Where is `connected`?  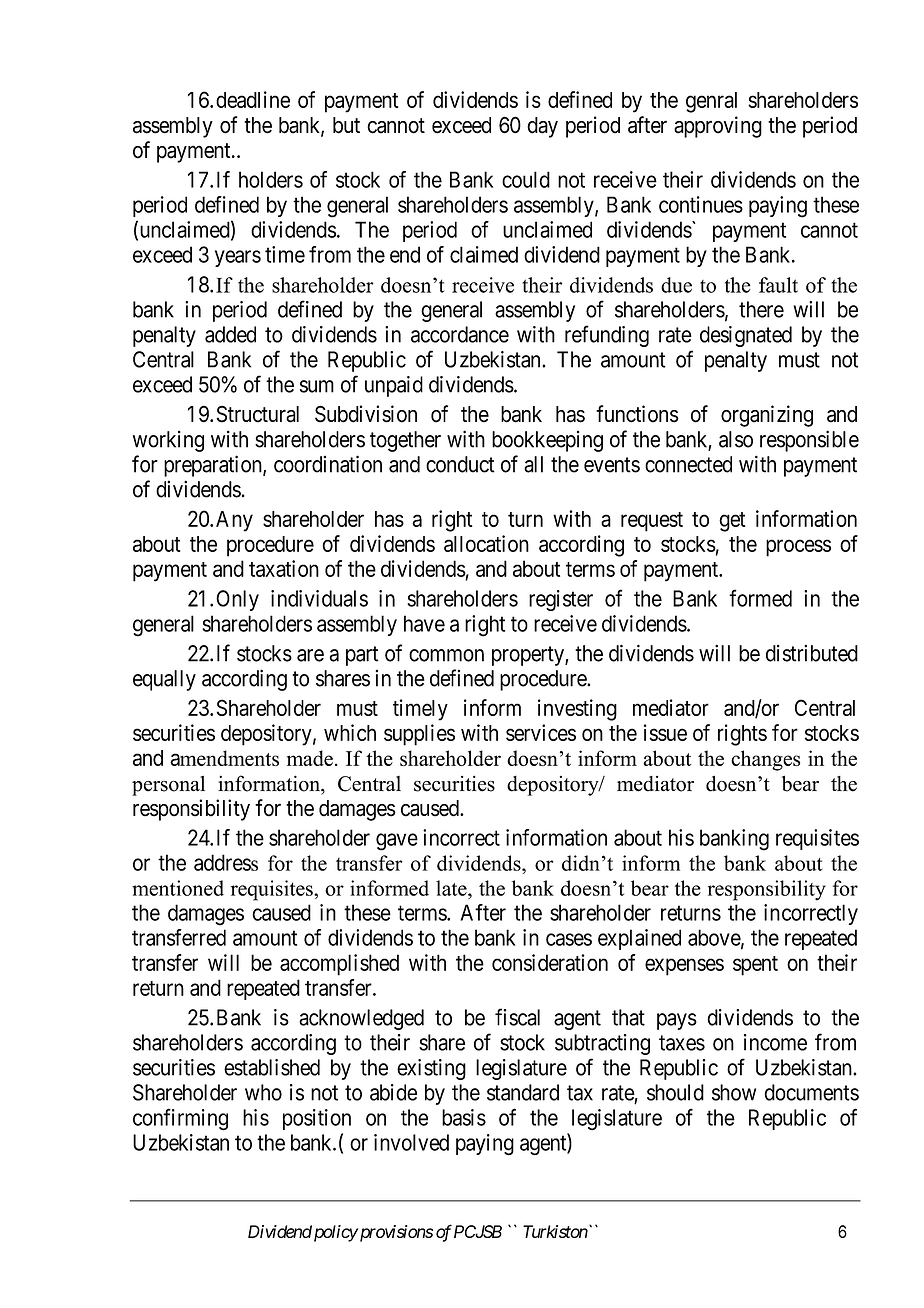
connected is located at coordinates (688, 464).
